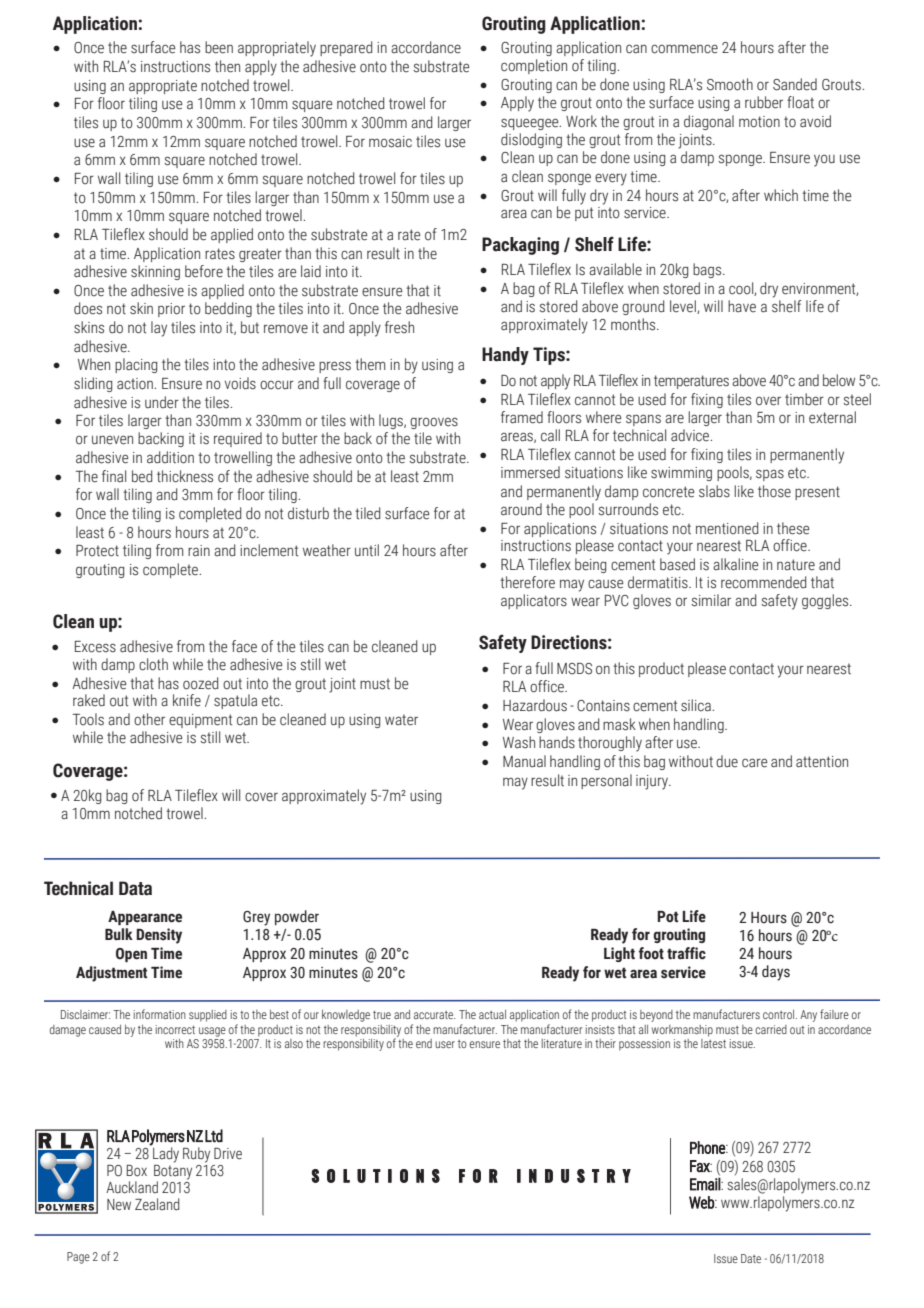 The height and width of the screenshot is (1308, 924). I want to click on user, so click(445, 1044).
